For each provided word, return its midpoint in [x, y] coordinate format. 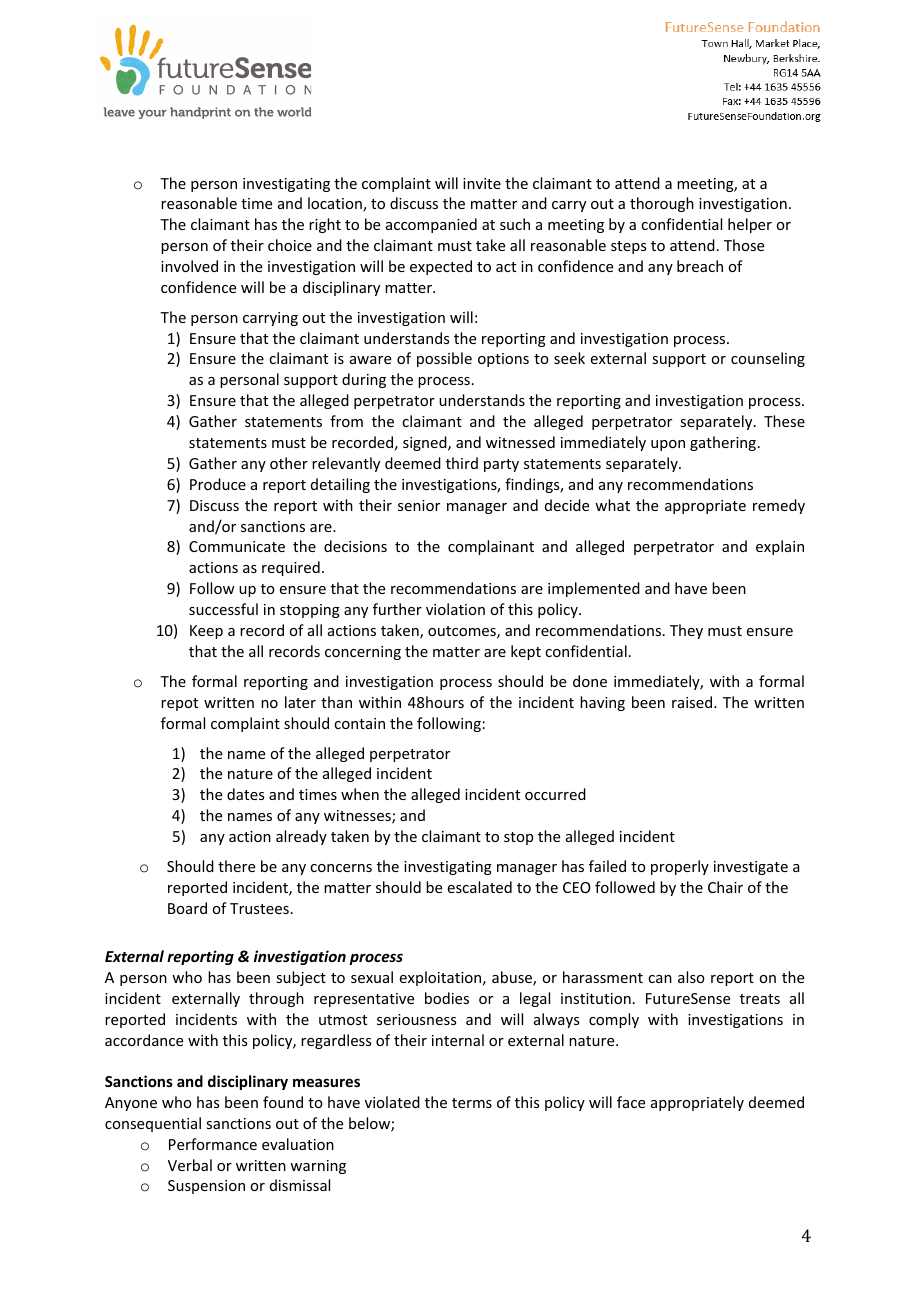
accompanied [431, 225]
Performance [213, 1144]
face [631, 1102]
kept [526, 652]
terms [472, 1103]
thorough [662, 204]
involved [189, 266]
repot [179, 704]
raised [693, 702]
